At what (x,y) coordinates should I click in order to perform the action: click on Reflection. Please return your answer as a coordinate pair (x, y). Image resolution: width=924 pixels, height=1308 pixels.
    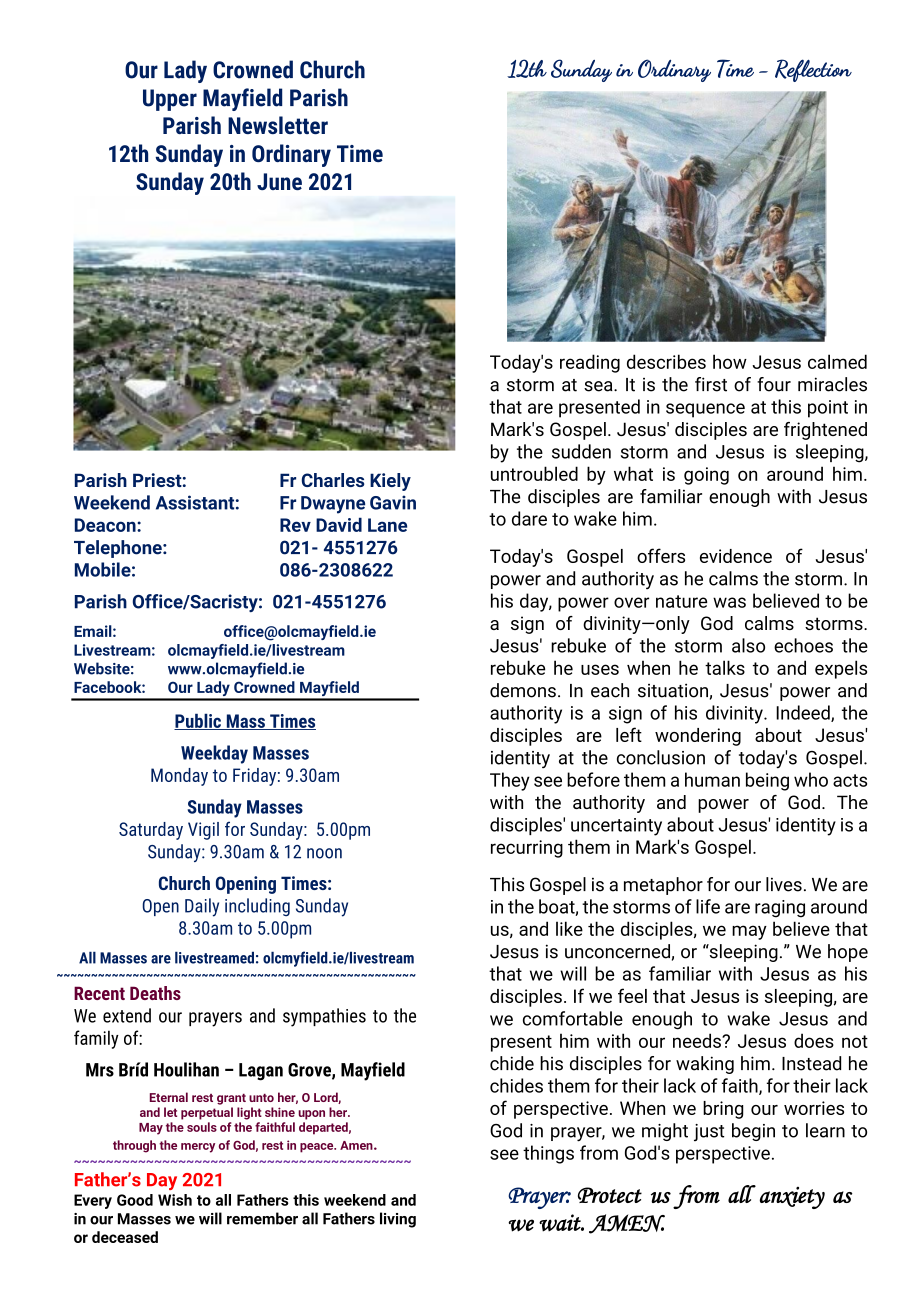
    Looking at the image, I should click on (813, 70).
